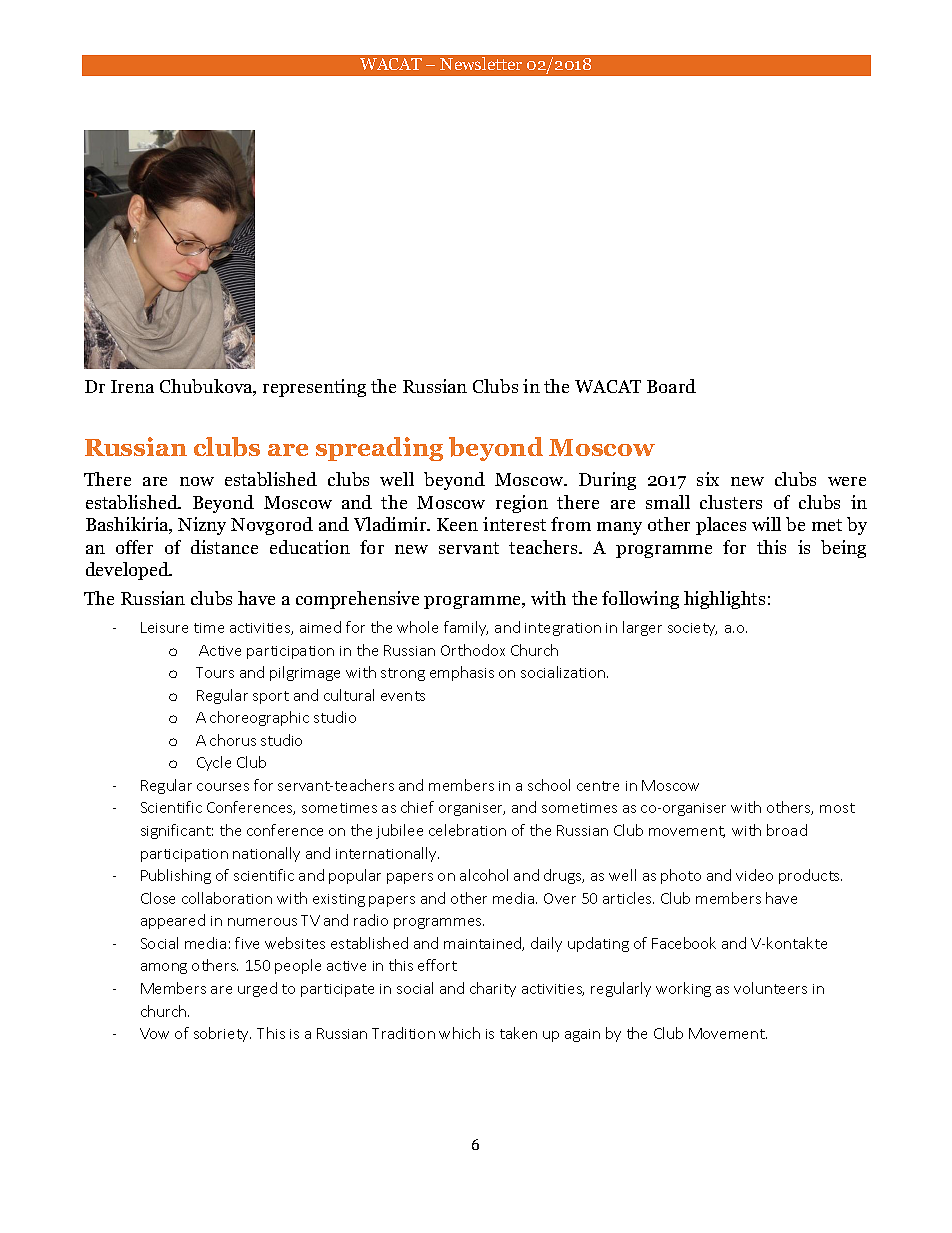  Describe the element at coordinates (271, 697) in the page. I see `sport` at that location.
